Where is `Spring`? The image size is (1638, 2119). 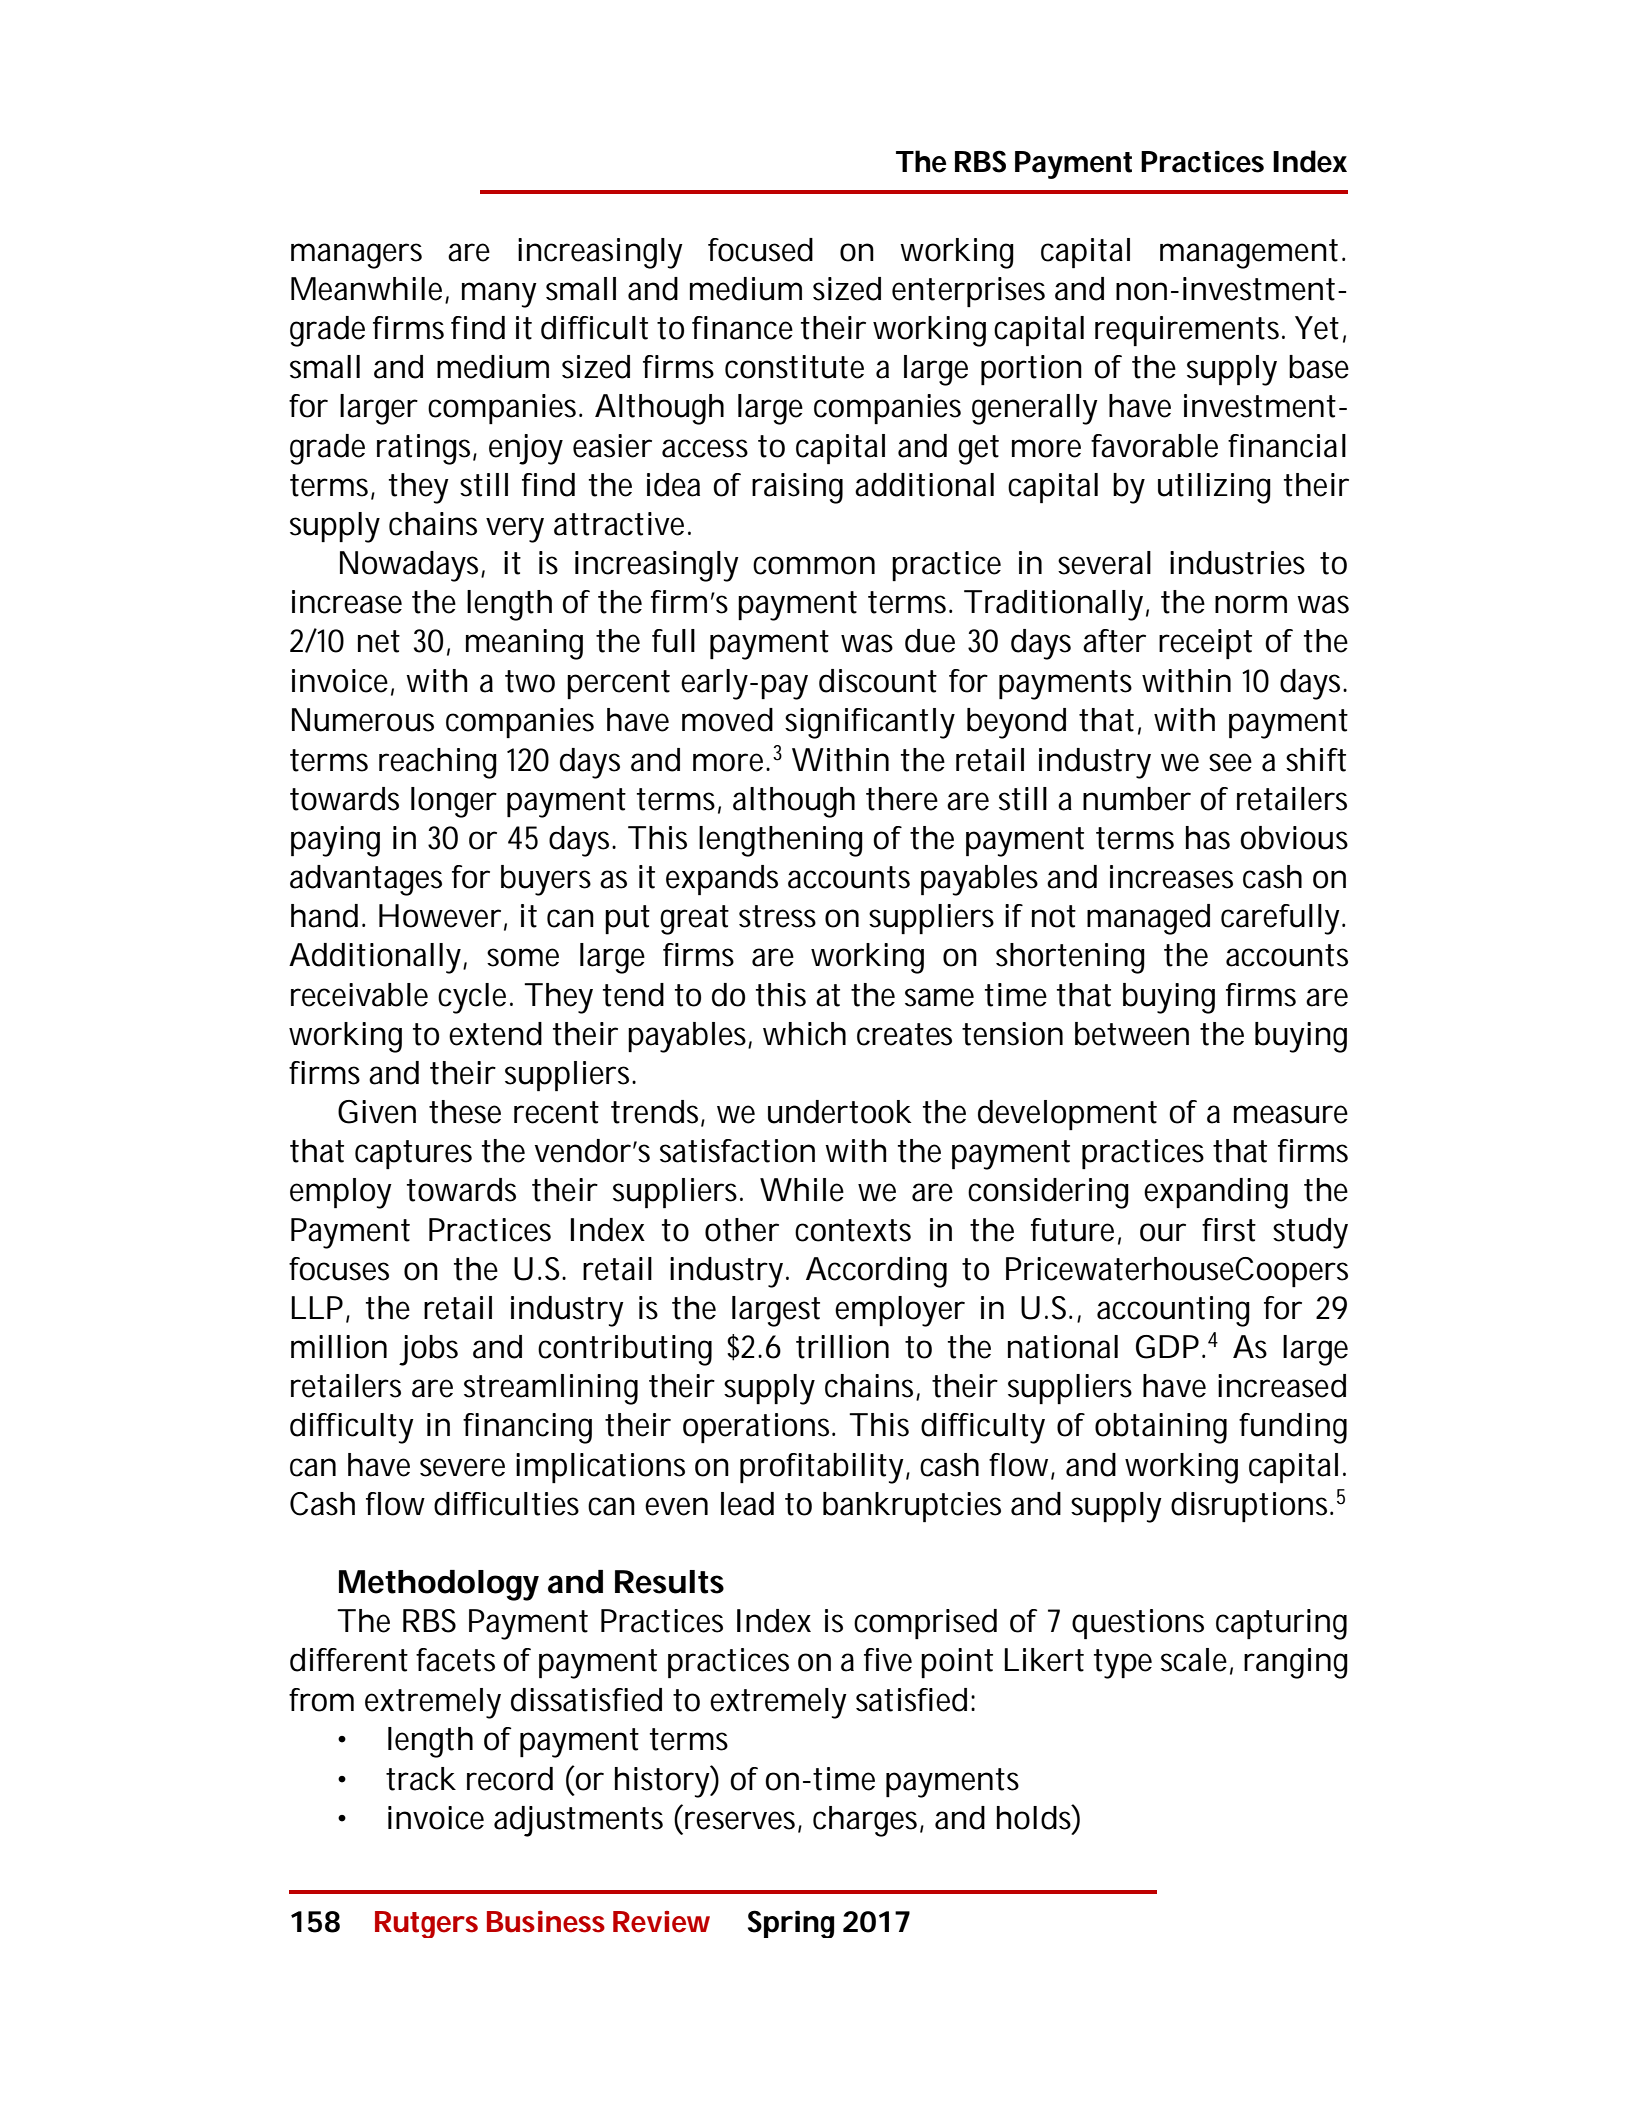 Spring is located at coordinates (791, 1924).
